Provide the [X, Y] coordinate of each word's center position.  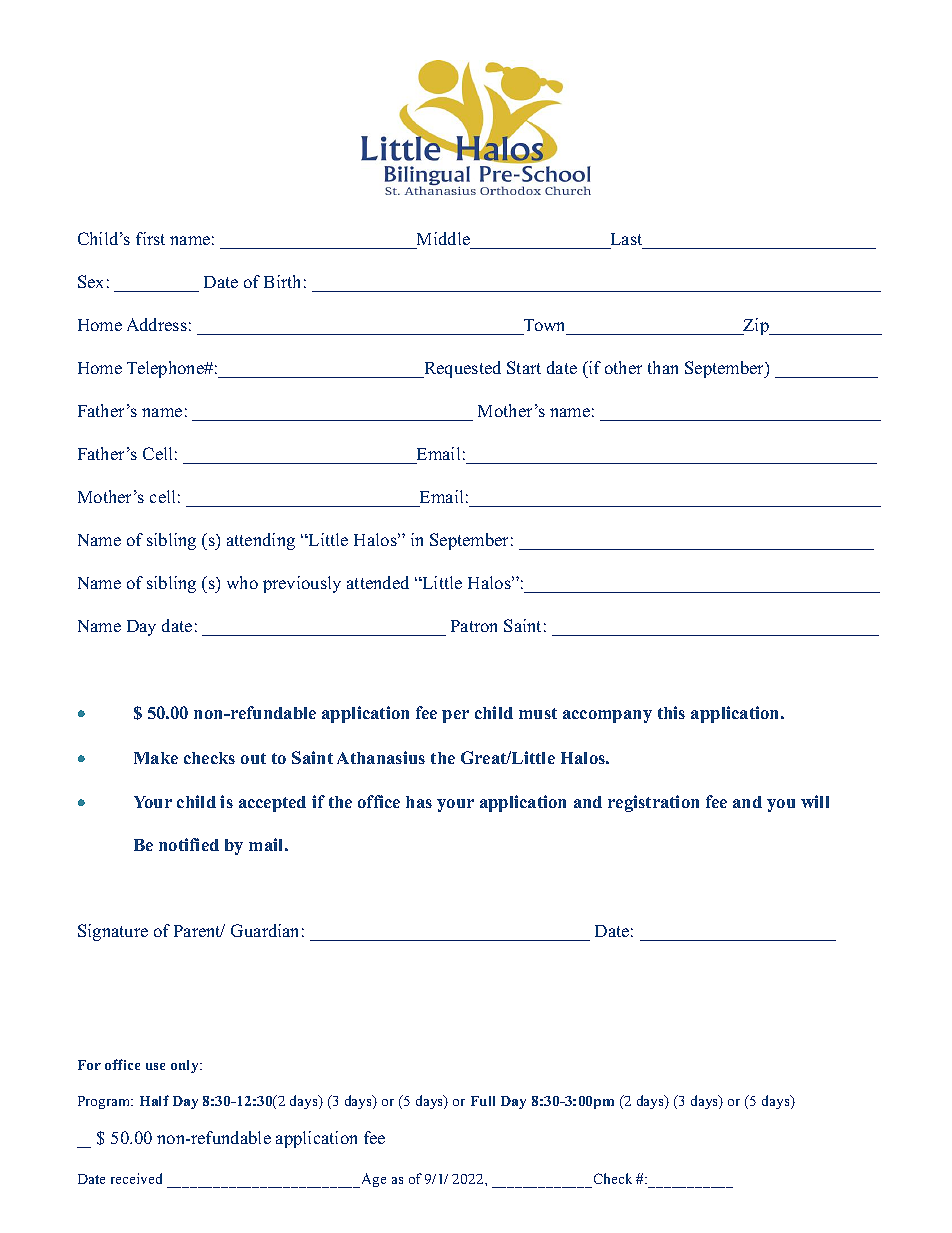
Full [483, 1101]
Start [524, 367]
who [242, 582]
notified [189, 844]
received [136, 1178]
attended [378, 582]
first [150, 238]
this [671, 712]
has [419, 802]
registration [653, 803]
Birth [282, 281]
